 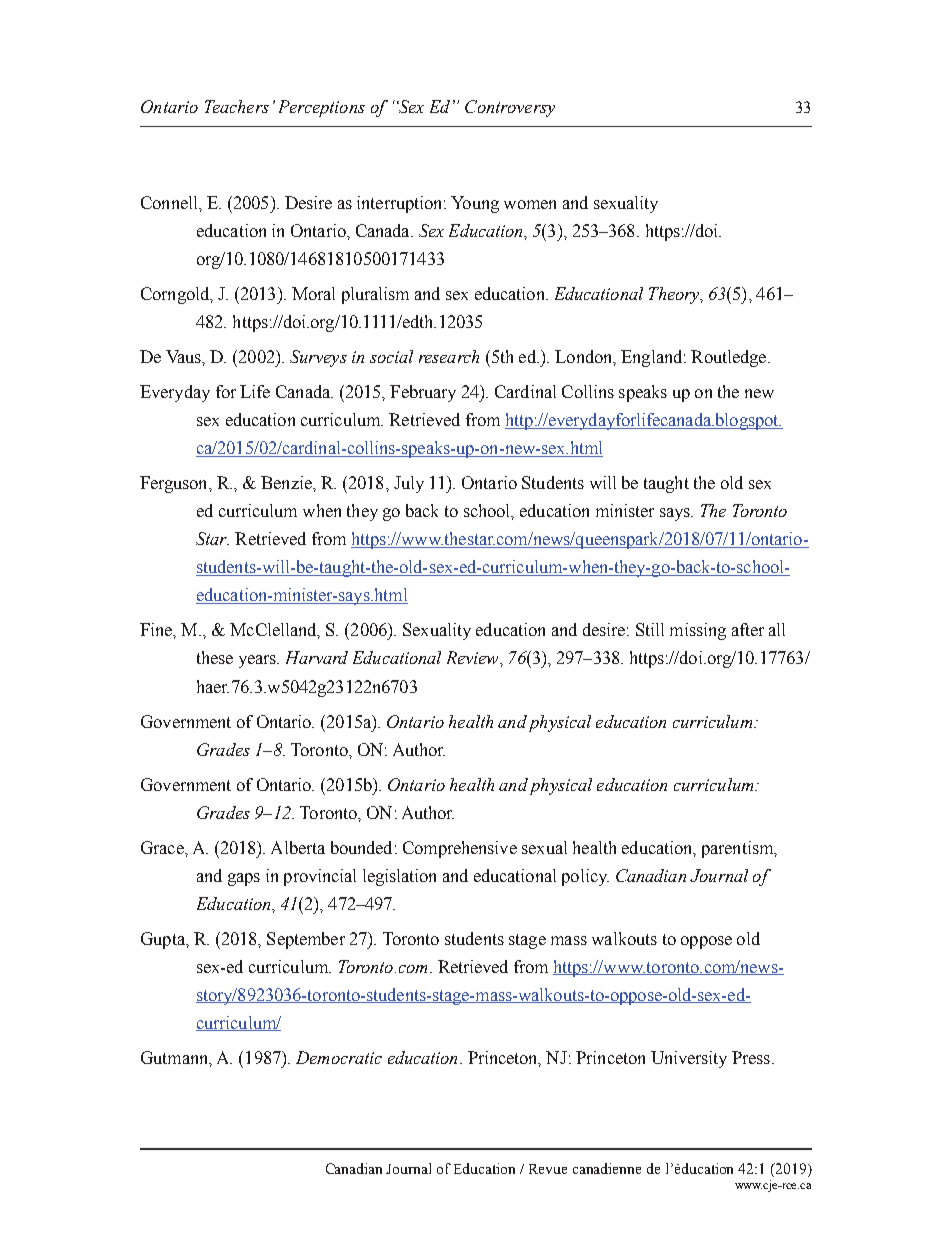 I want to click on these, so click(x=215, y=657).
